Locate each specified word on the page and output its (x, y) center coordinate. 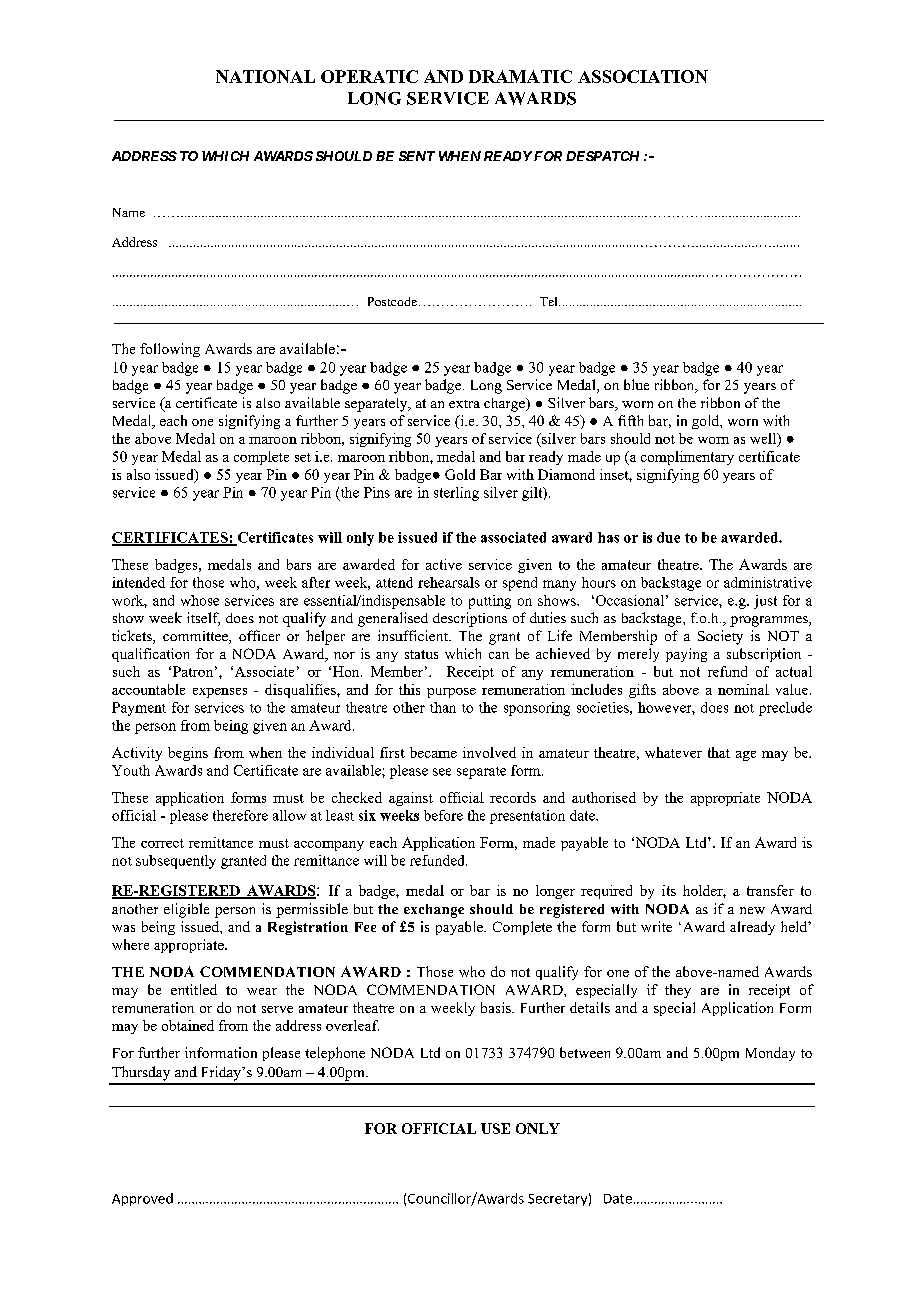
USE (495, 1128)
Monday (770, 1054)
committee (196, 637)
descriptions (470, 619)
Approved (142, 1199)
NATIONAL (265, 76)
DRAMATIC (520, 76)
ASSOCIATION (643, 76)
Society (720, 637)
